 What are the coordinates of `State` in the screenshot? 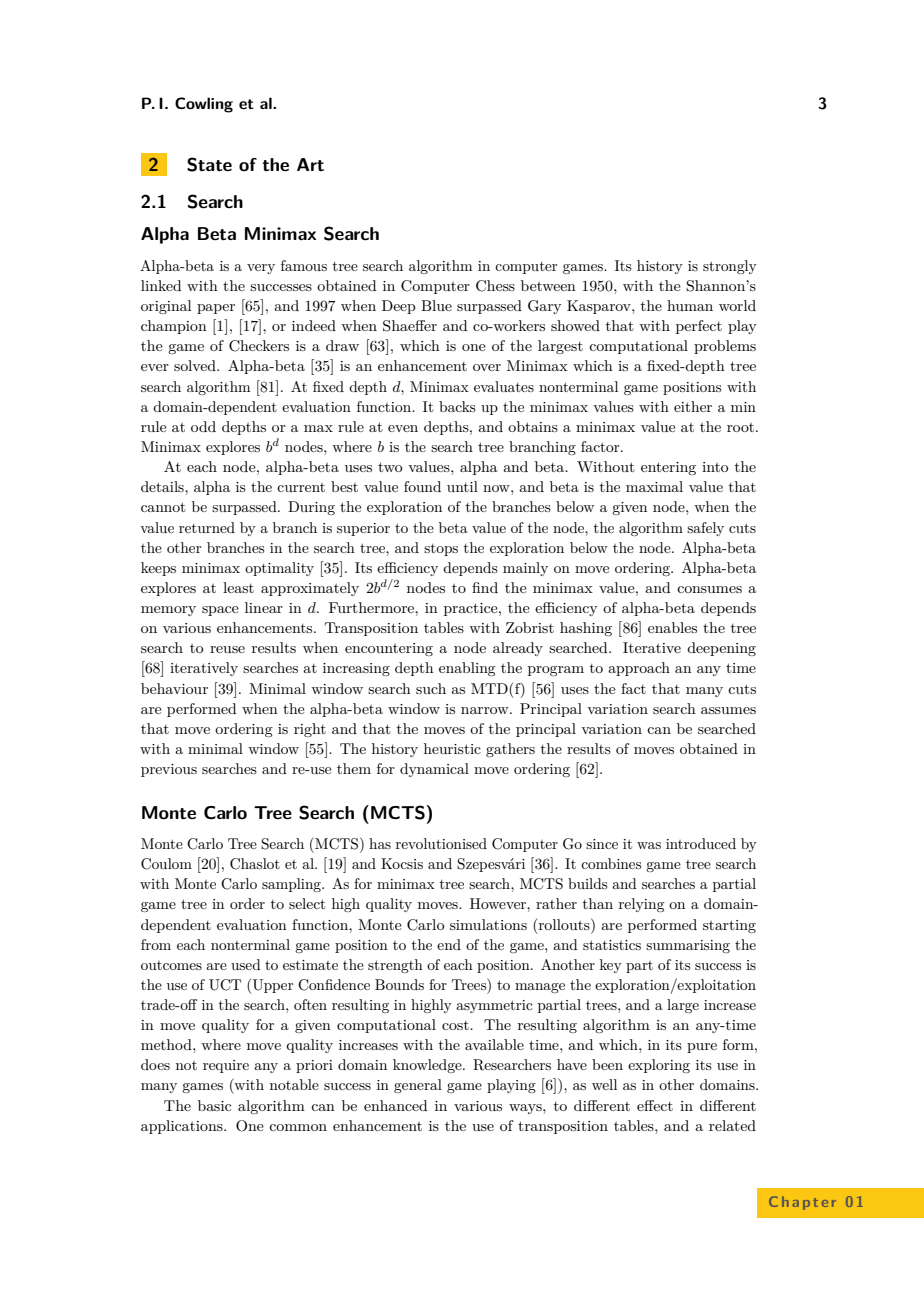 It's located at (209, 164).
